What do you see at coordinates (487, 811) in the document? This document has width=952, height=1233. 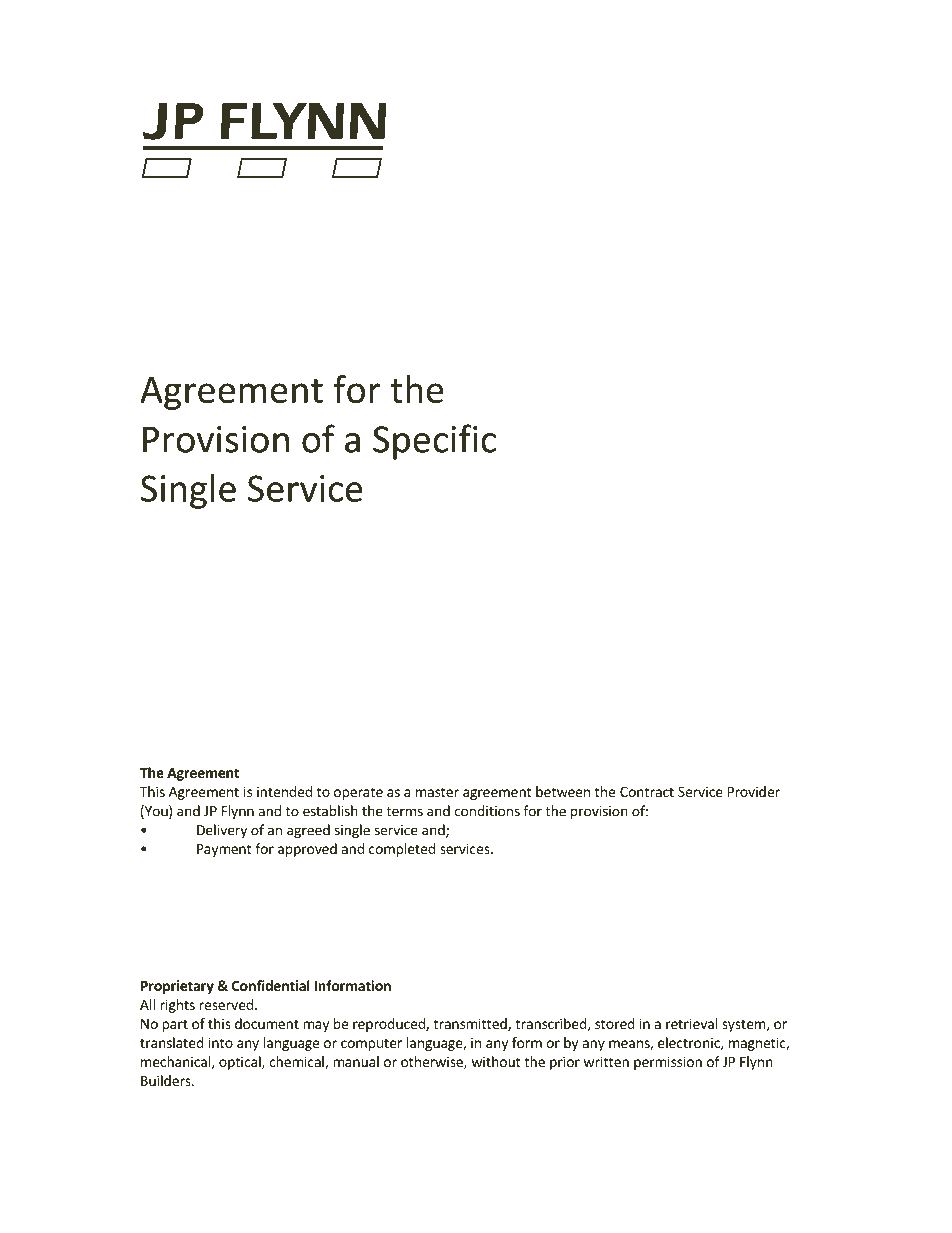 I see `conditions` at bounding box center [487, 811].
